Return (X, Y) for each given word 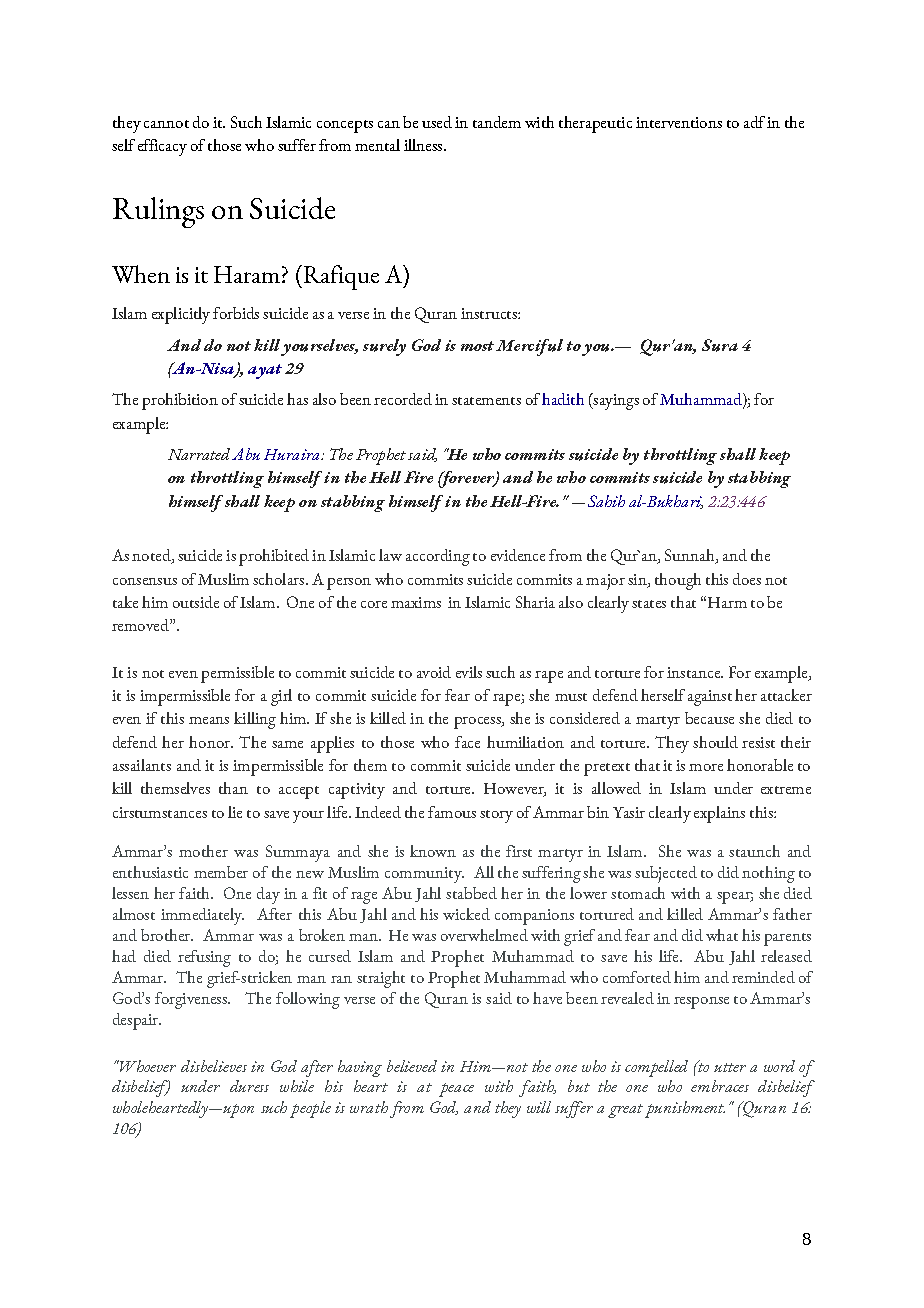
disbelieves (214, 1066)
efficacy (162, 147)
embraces (720, 1086)
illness (424, 145)
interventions (679, 122)
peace (456, 1090)
